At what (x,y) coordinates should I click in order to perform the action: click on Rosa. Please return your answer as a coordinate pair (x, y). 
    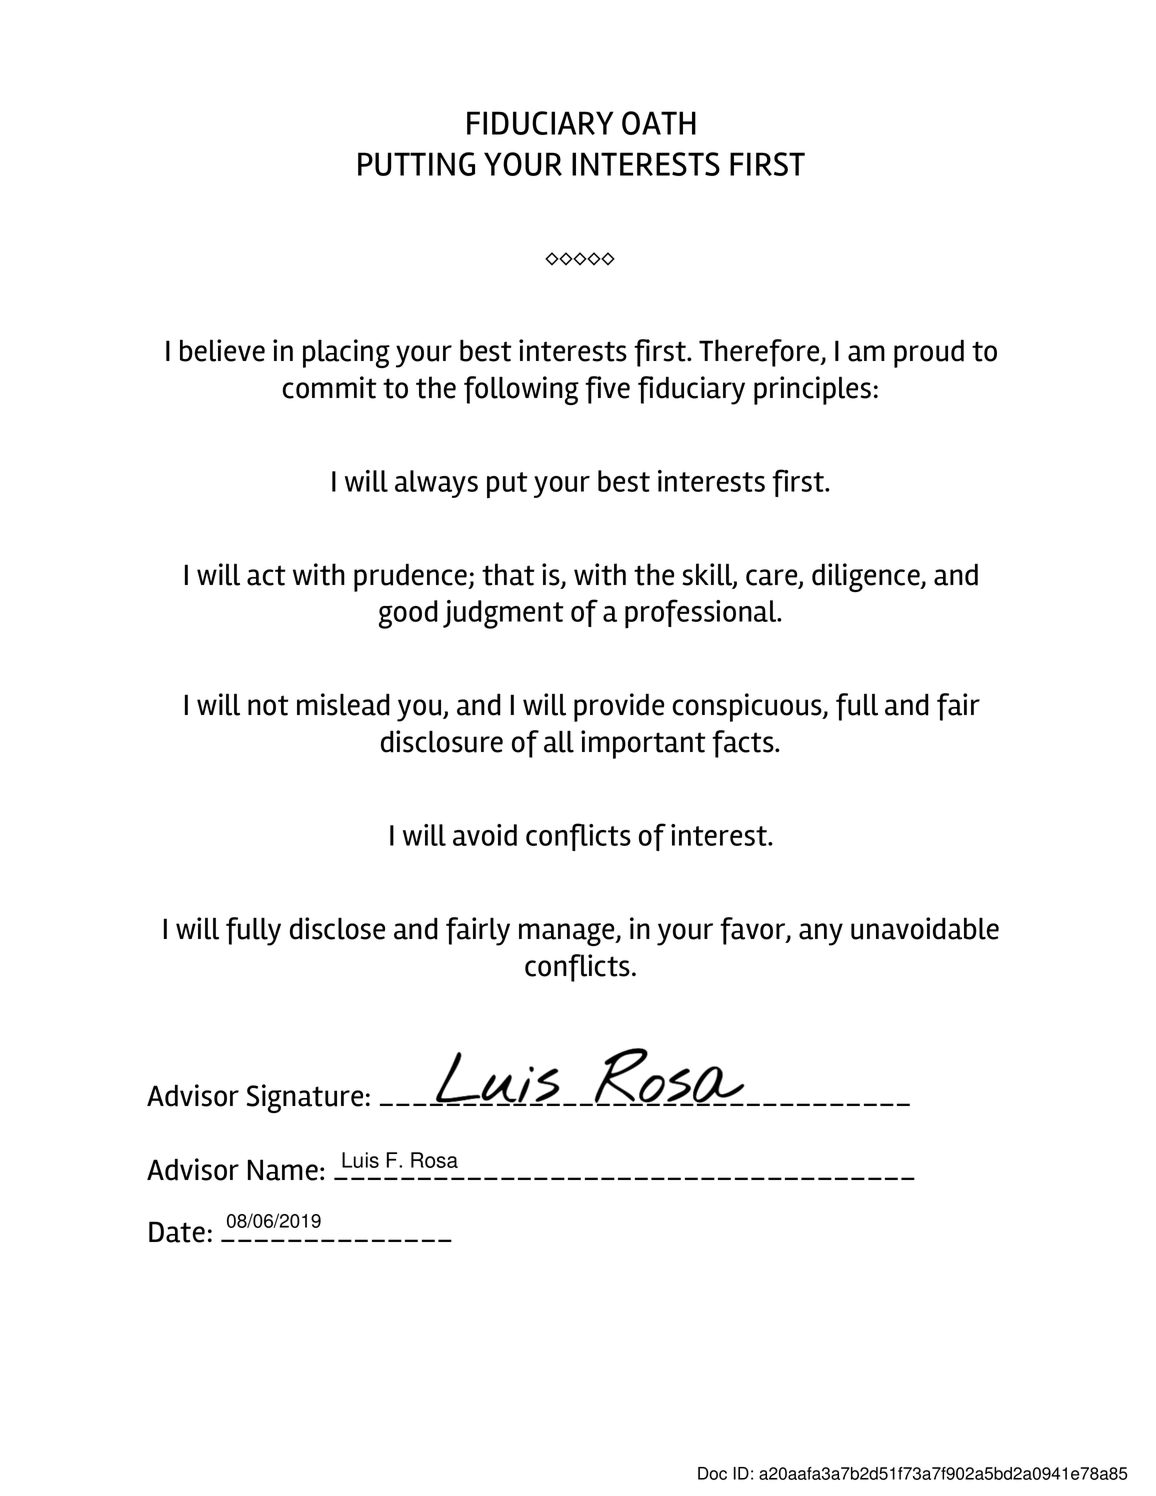
    Looking at the image, I should click on (434, 1160).
